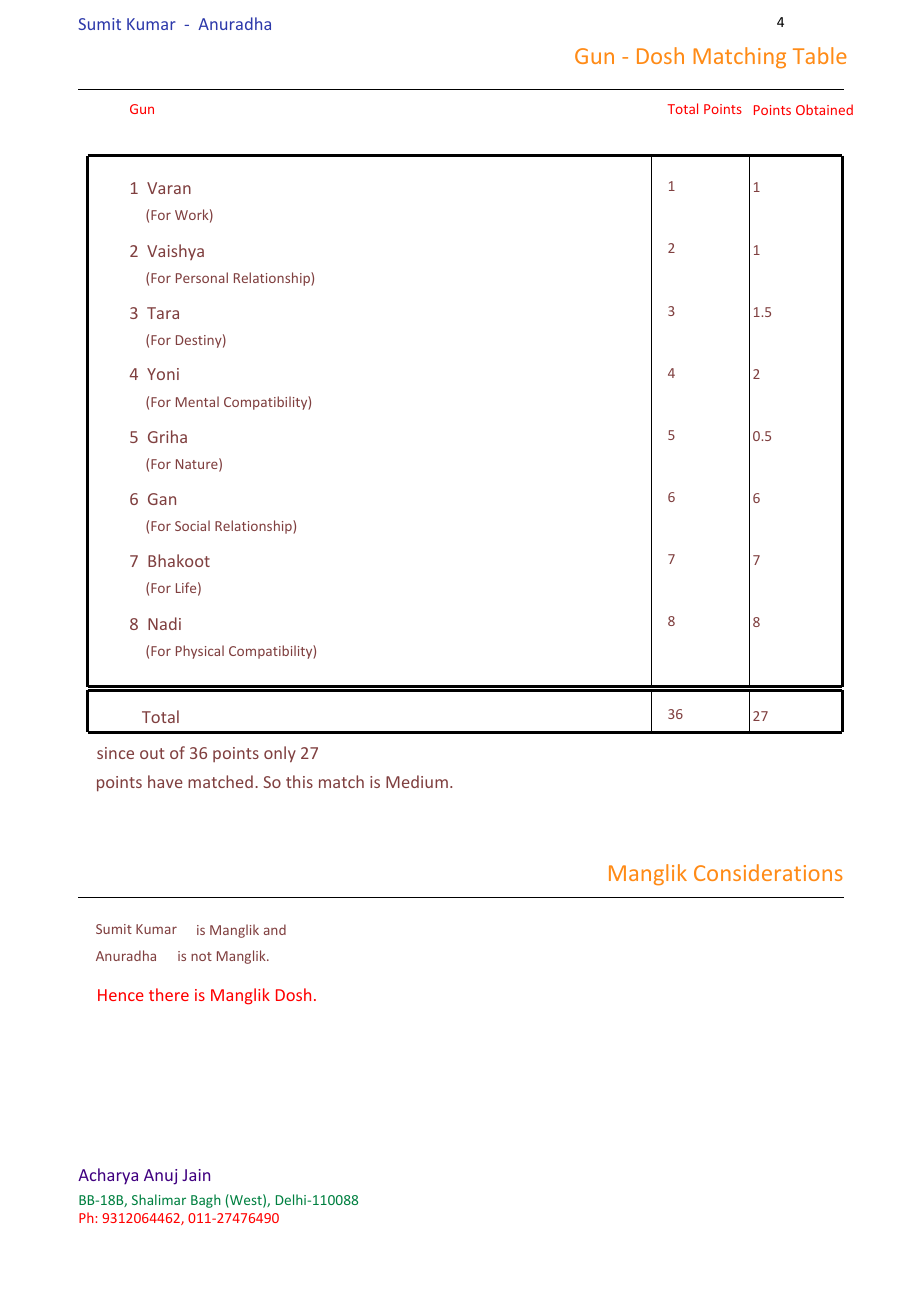  Describe the element at coordinates (824, 109) in the image. I see `Obtained` at that location.
